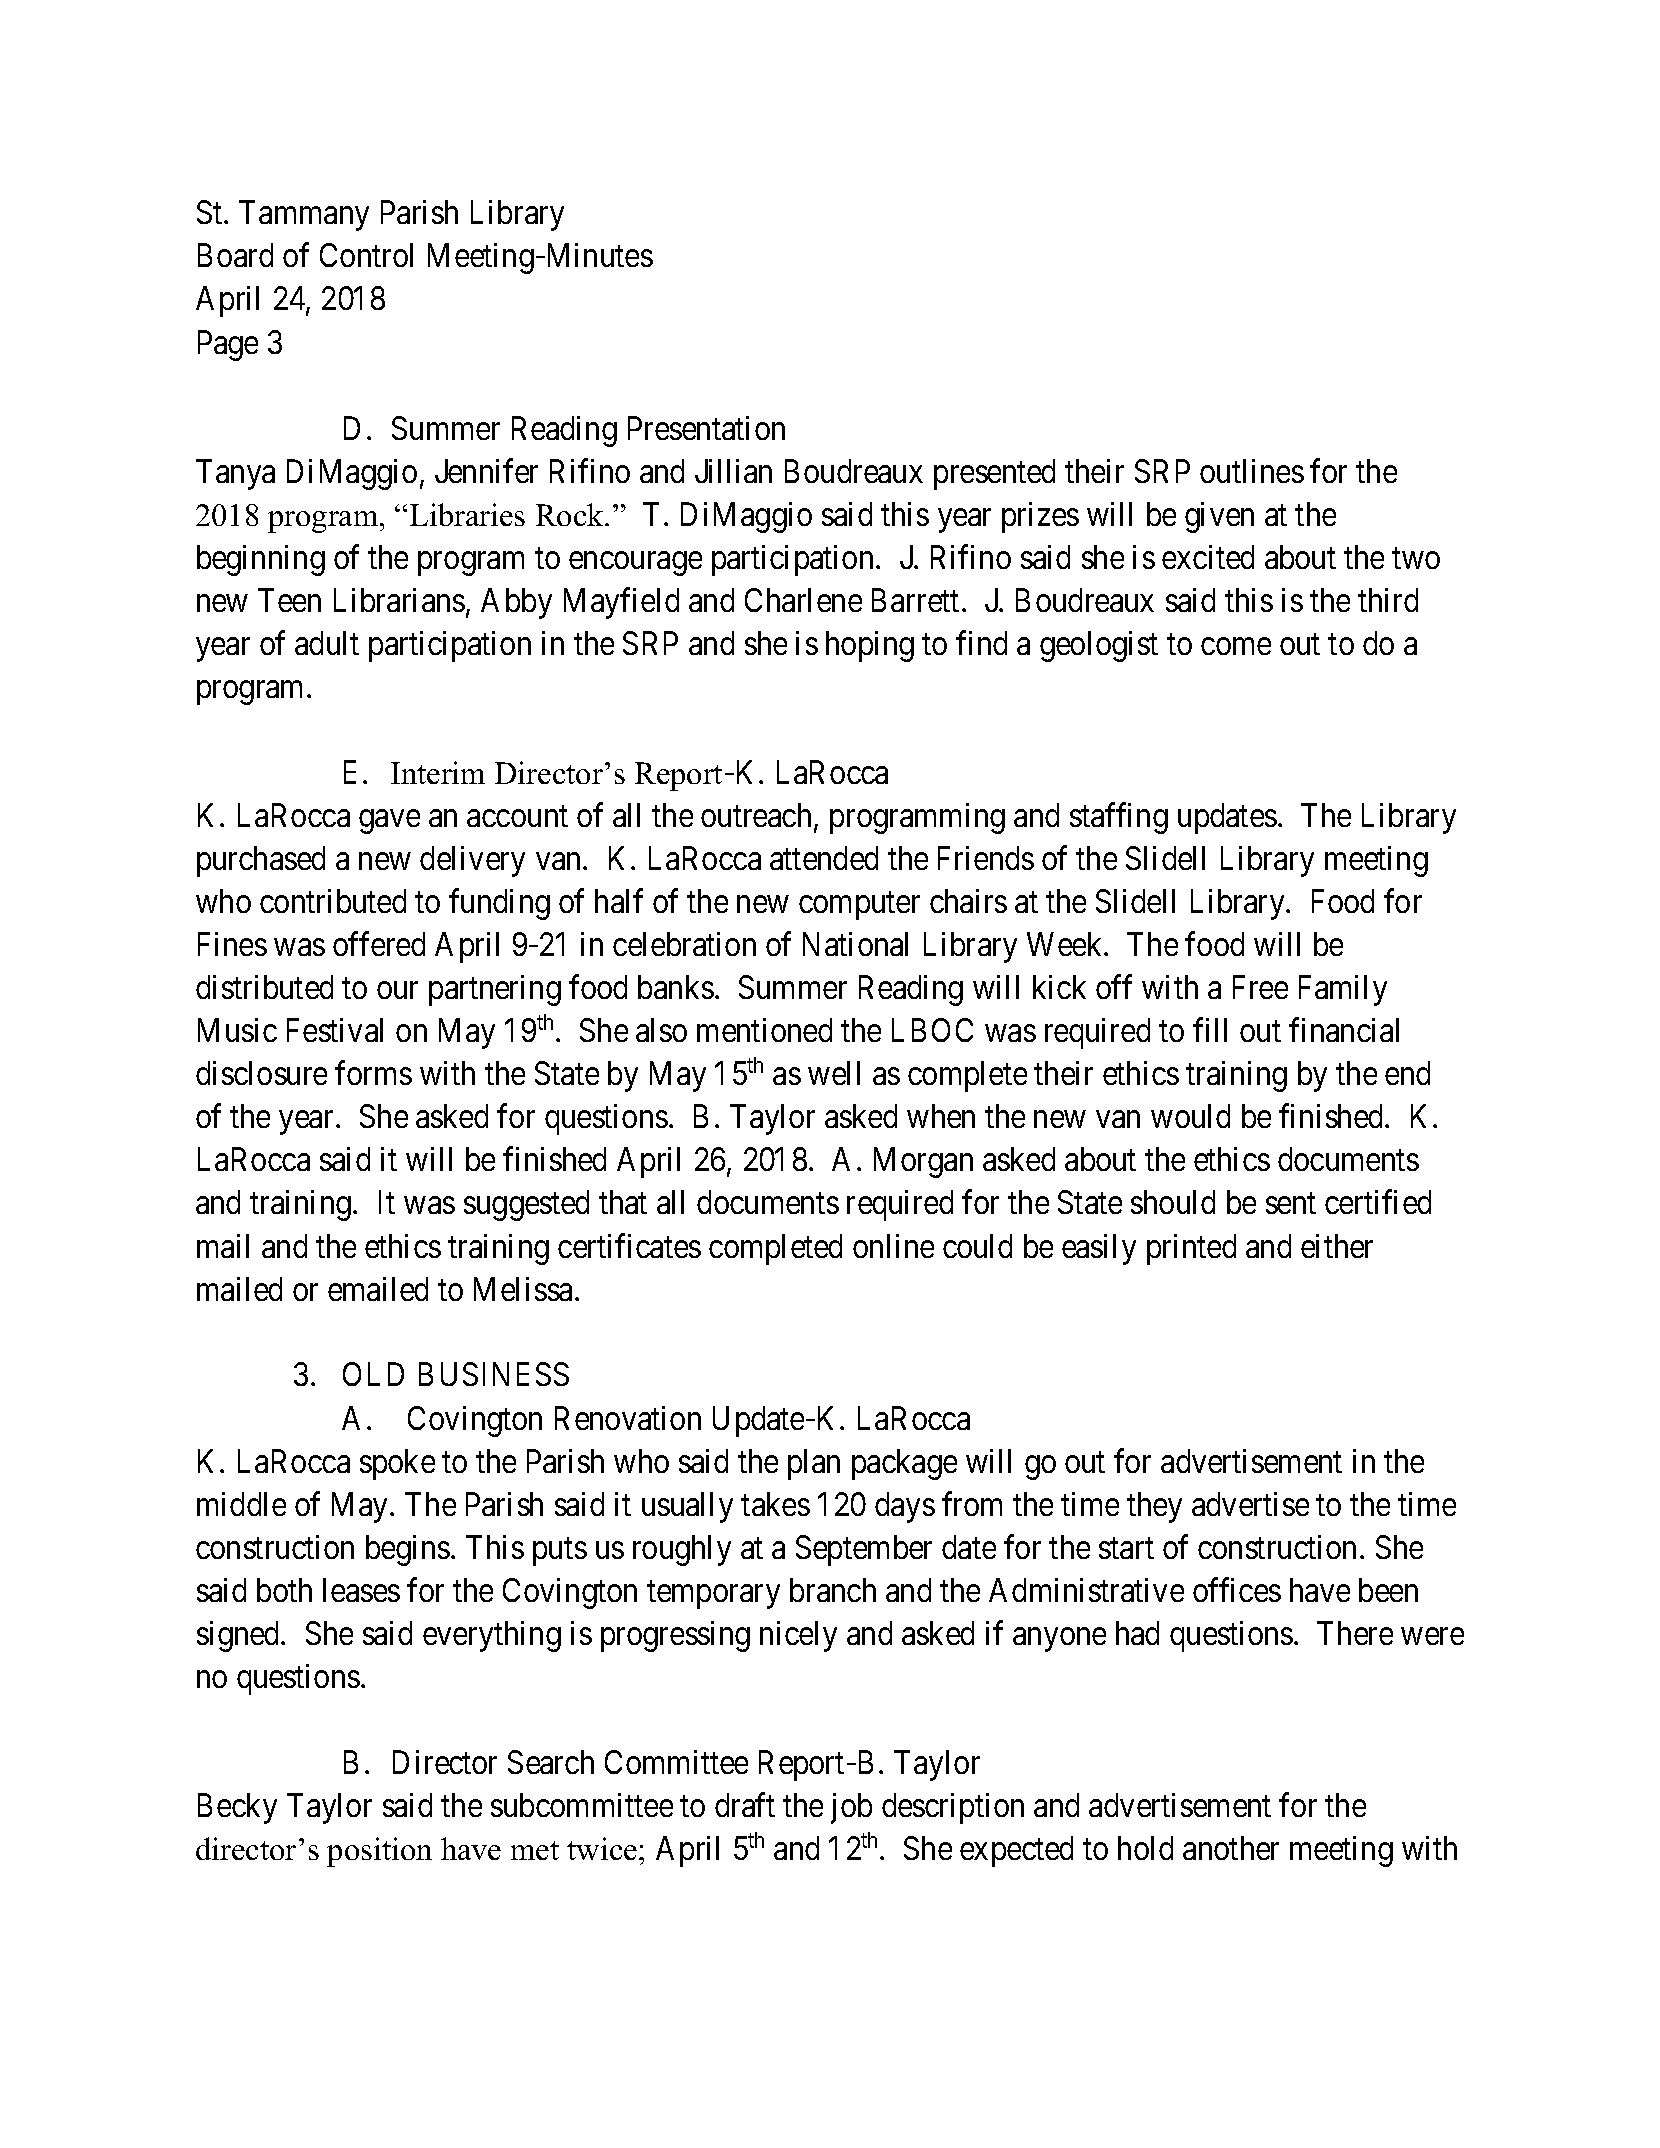 The height and width of the page is (2148, 1660). I want to click on Jillian, so click(733, 471).
